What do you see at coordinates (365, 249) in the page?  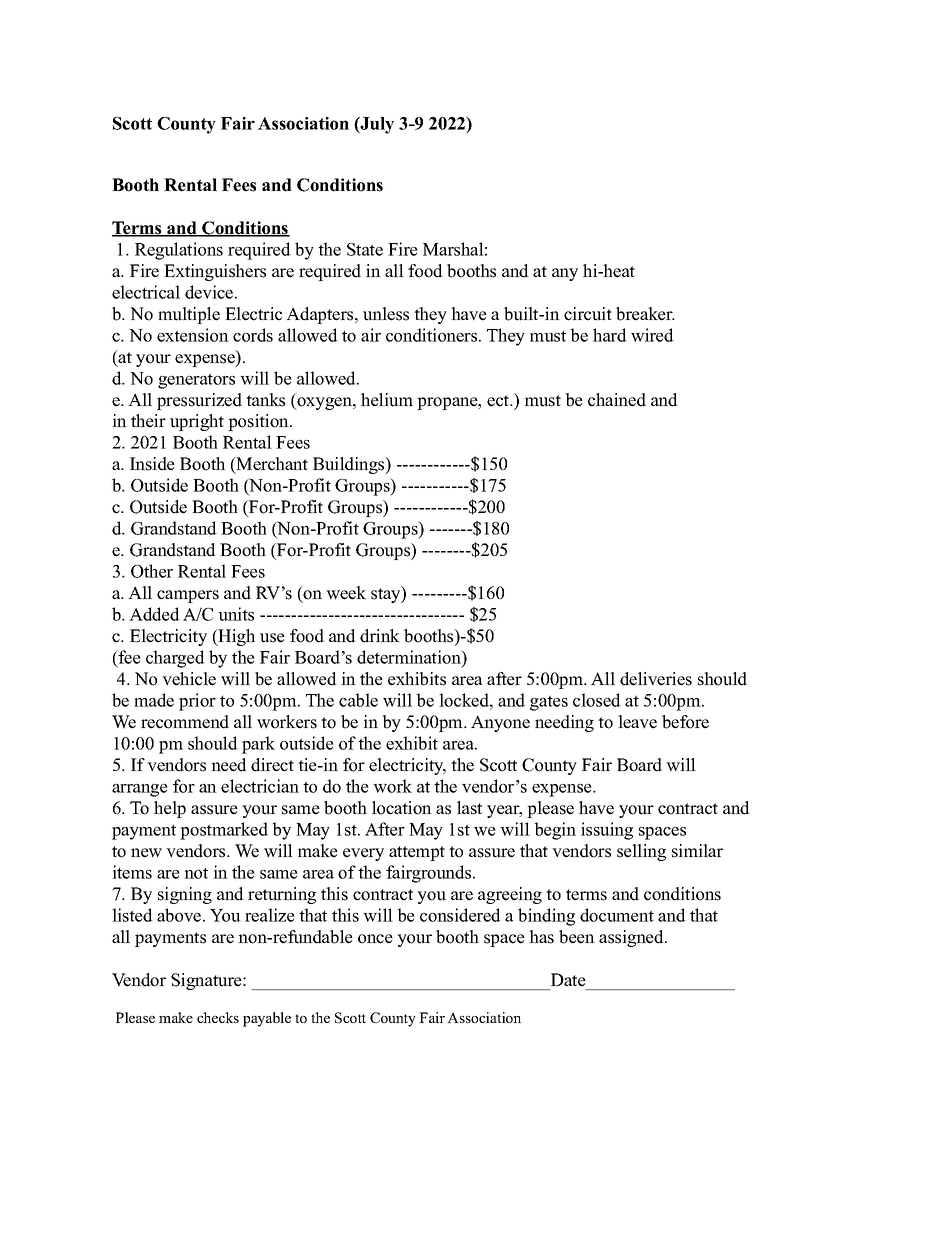 I see `State` at bounding box center [365, 249].
